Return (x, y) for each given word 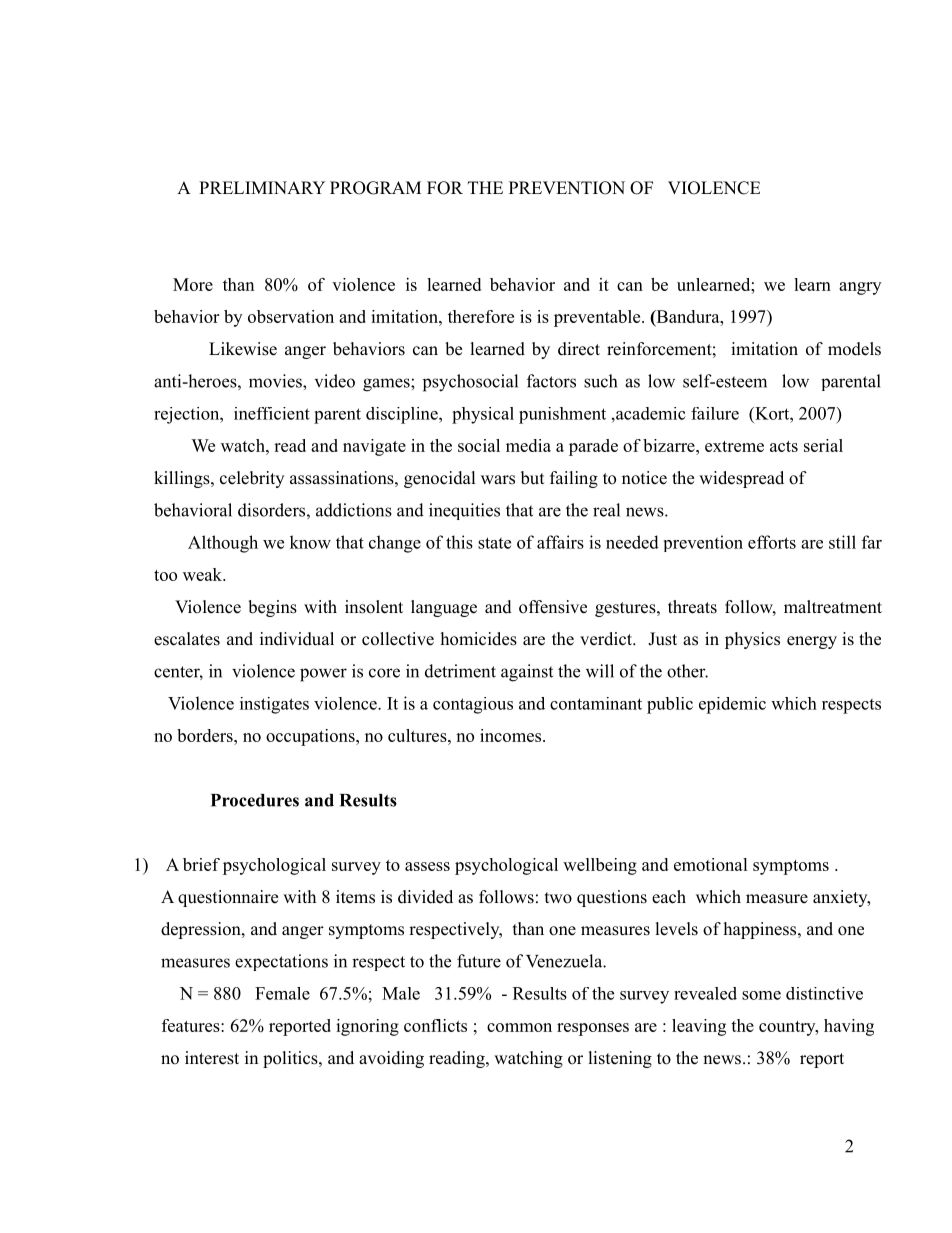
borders (206, 735)
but (532, 478)
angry (860, 288)
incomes (510, 735)
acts (784, 446)
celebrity (252, 479)
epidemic (732, 705)
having (849, 1027)
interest (212, 1058)
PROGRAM (375, 188)
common (519, 1027)
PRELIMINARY (262, 187)
